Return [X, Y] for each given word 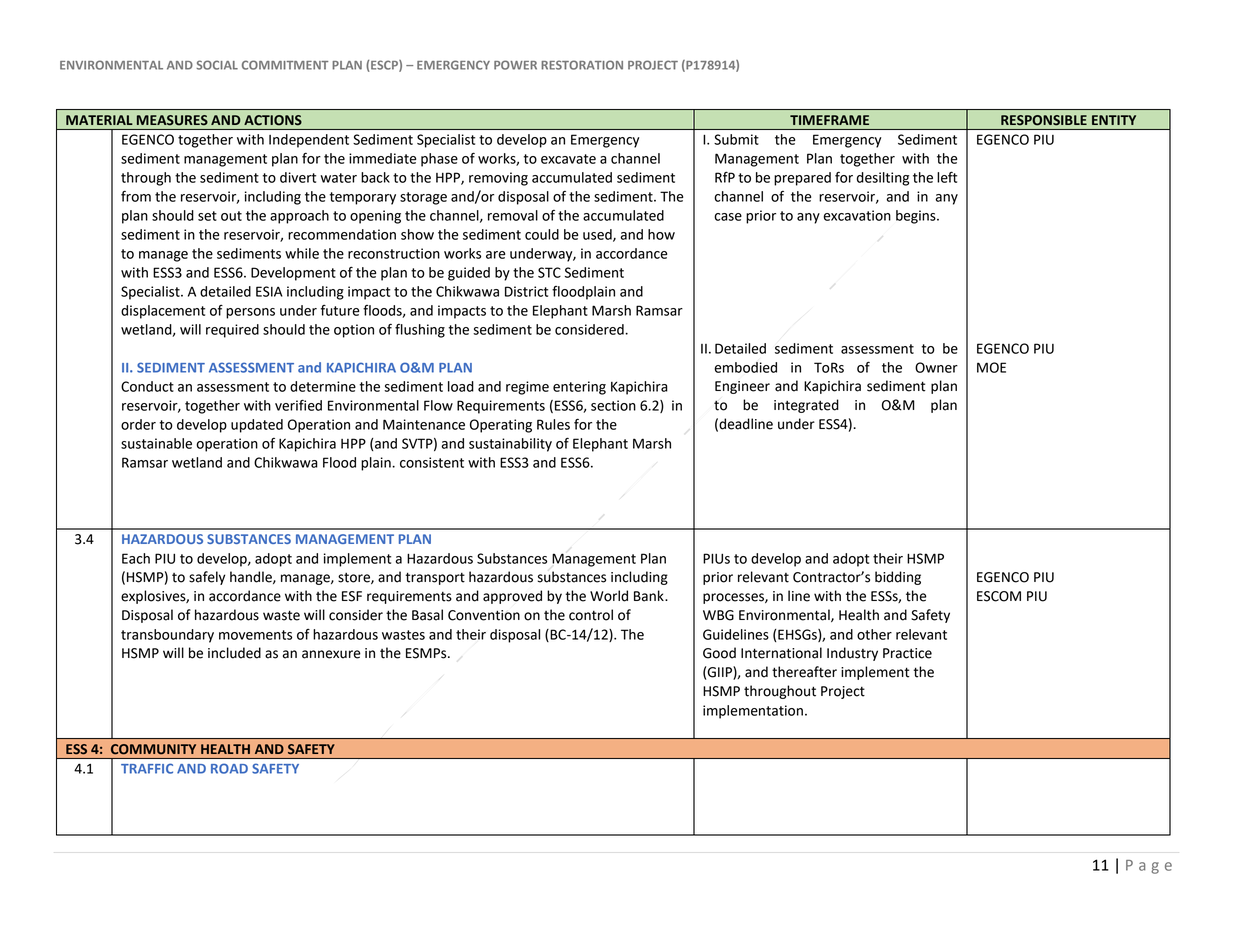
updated [257, 426]
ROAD [229, 768]
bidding [898, 578]
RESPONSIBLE [1044, 120]
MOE [991, 367]
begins [917, 217]
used [598, 235]
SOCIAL [217, 65]
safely [207, 578]
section [613, 405]
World [609, 596]
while [302, 253]
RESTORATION [582, 65]
